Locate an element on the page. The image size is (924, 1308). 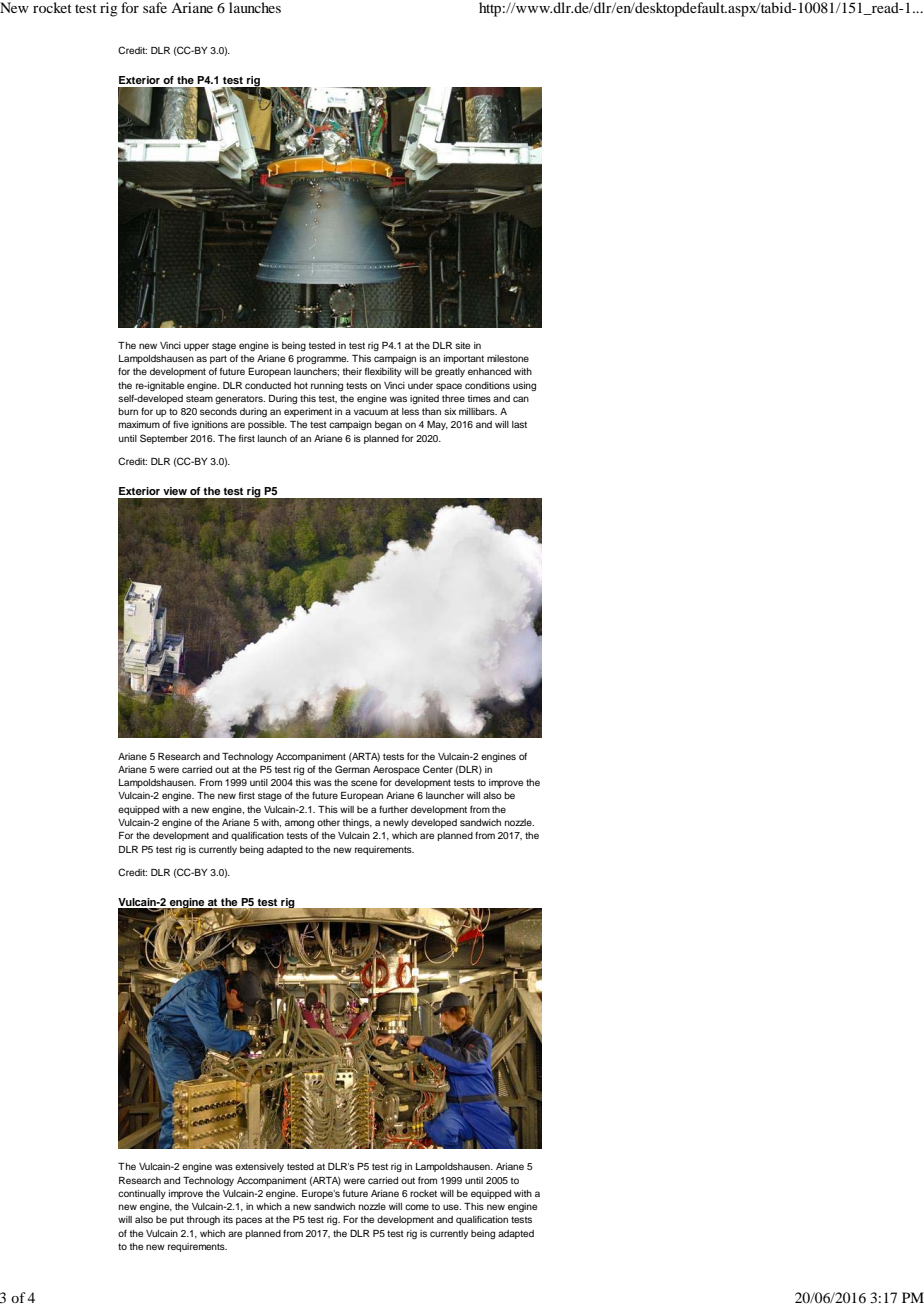
site is located at coordinates (462, 345).
